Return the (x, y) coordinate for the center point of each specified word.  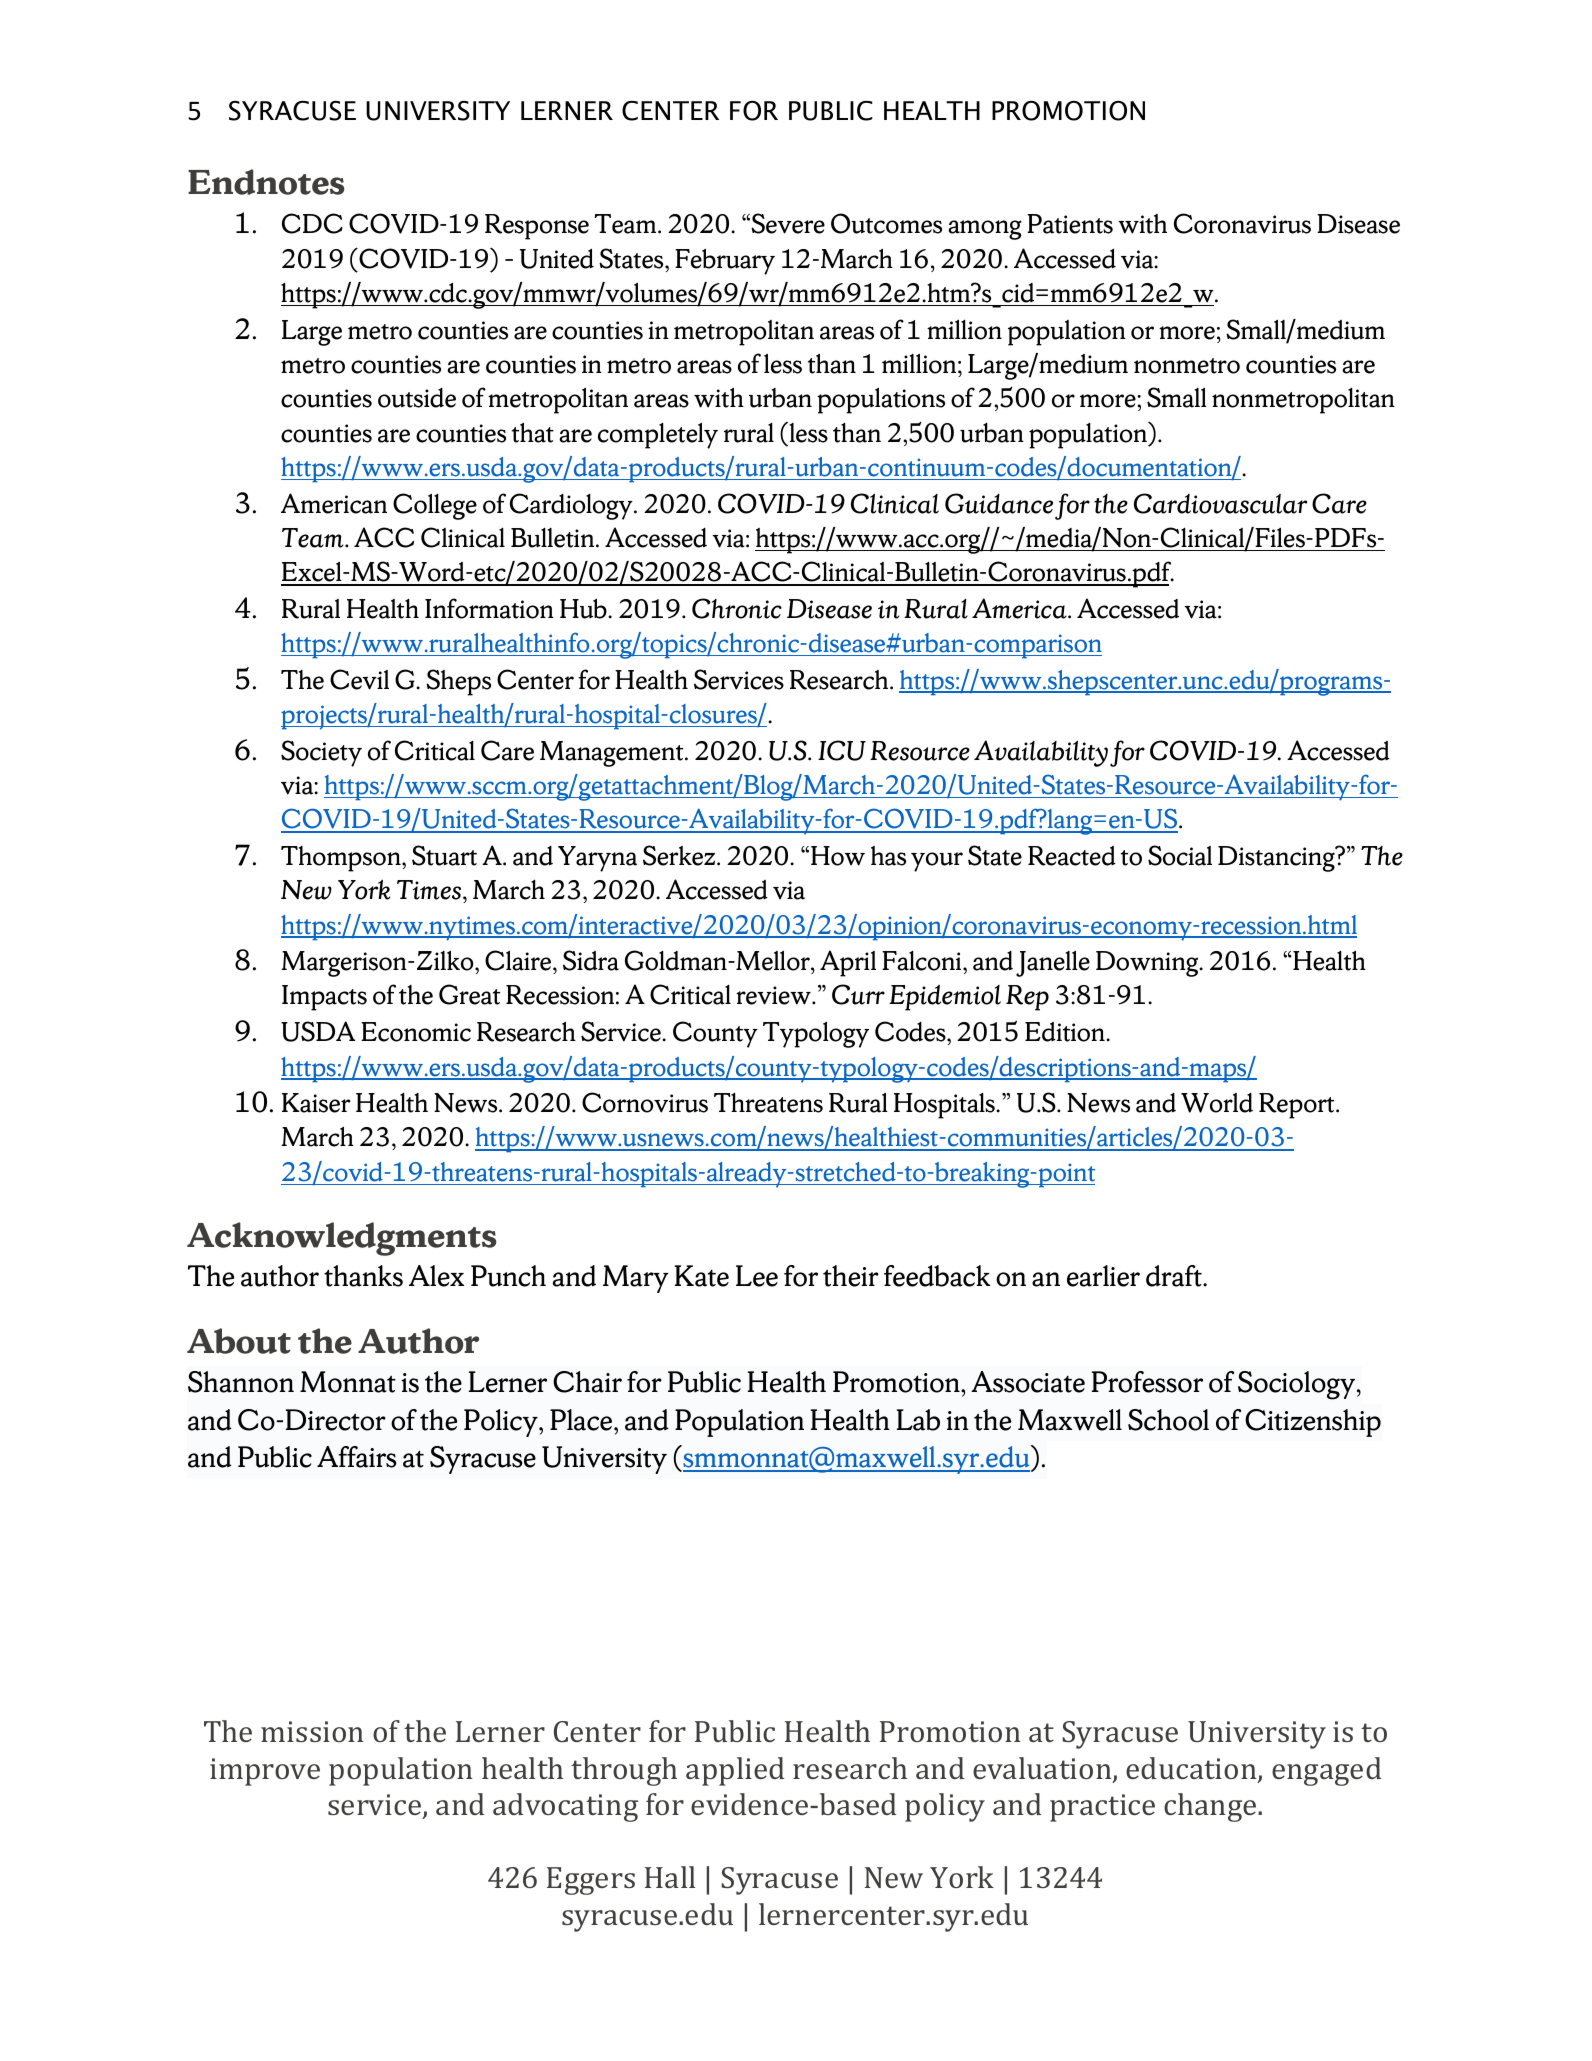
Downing (1148, 964)
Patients (1070, 224)
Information (489, 608)
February (725, 262)
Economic (416, 1032)
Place (582, 1420)
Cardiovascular (1220, 503)
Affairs (357, 1457)
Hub (584, 609)
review (774, 995)
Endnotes (266, 182)
